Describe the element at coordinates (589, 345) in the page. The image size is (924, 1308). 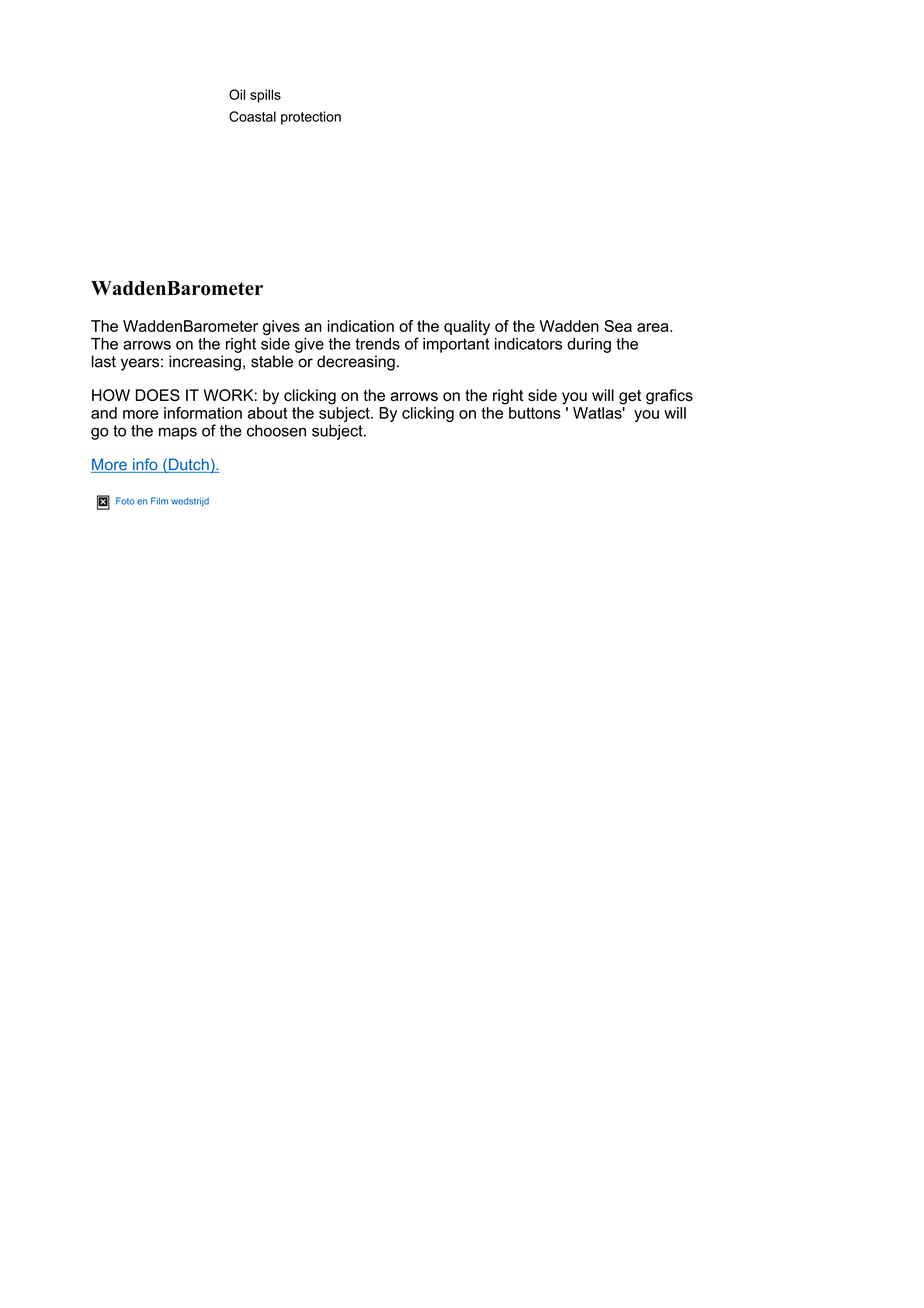
I see `during` at that location.
